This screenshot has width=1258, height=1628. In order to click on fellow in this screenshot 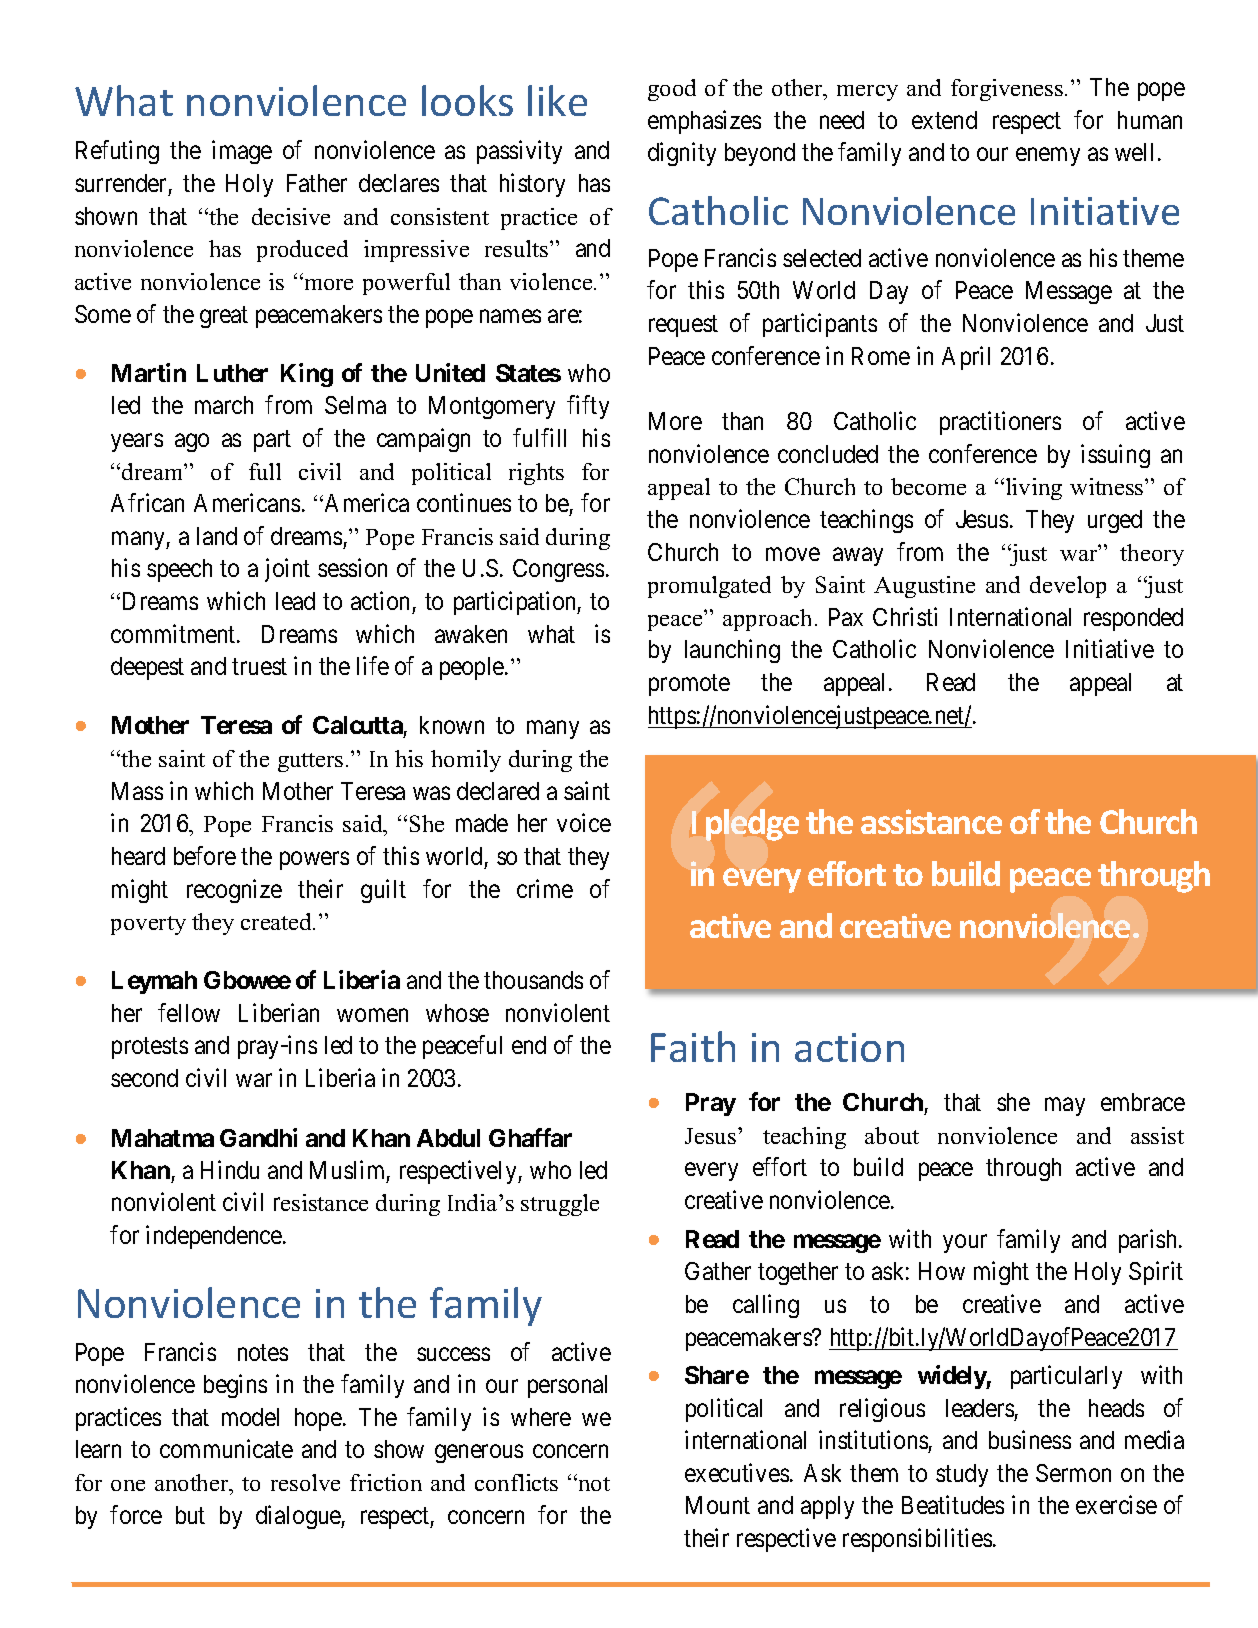, I will do `click(189, 1012)`.
